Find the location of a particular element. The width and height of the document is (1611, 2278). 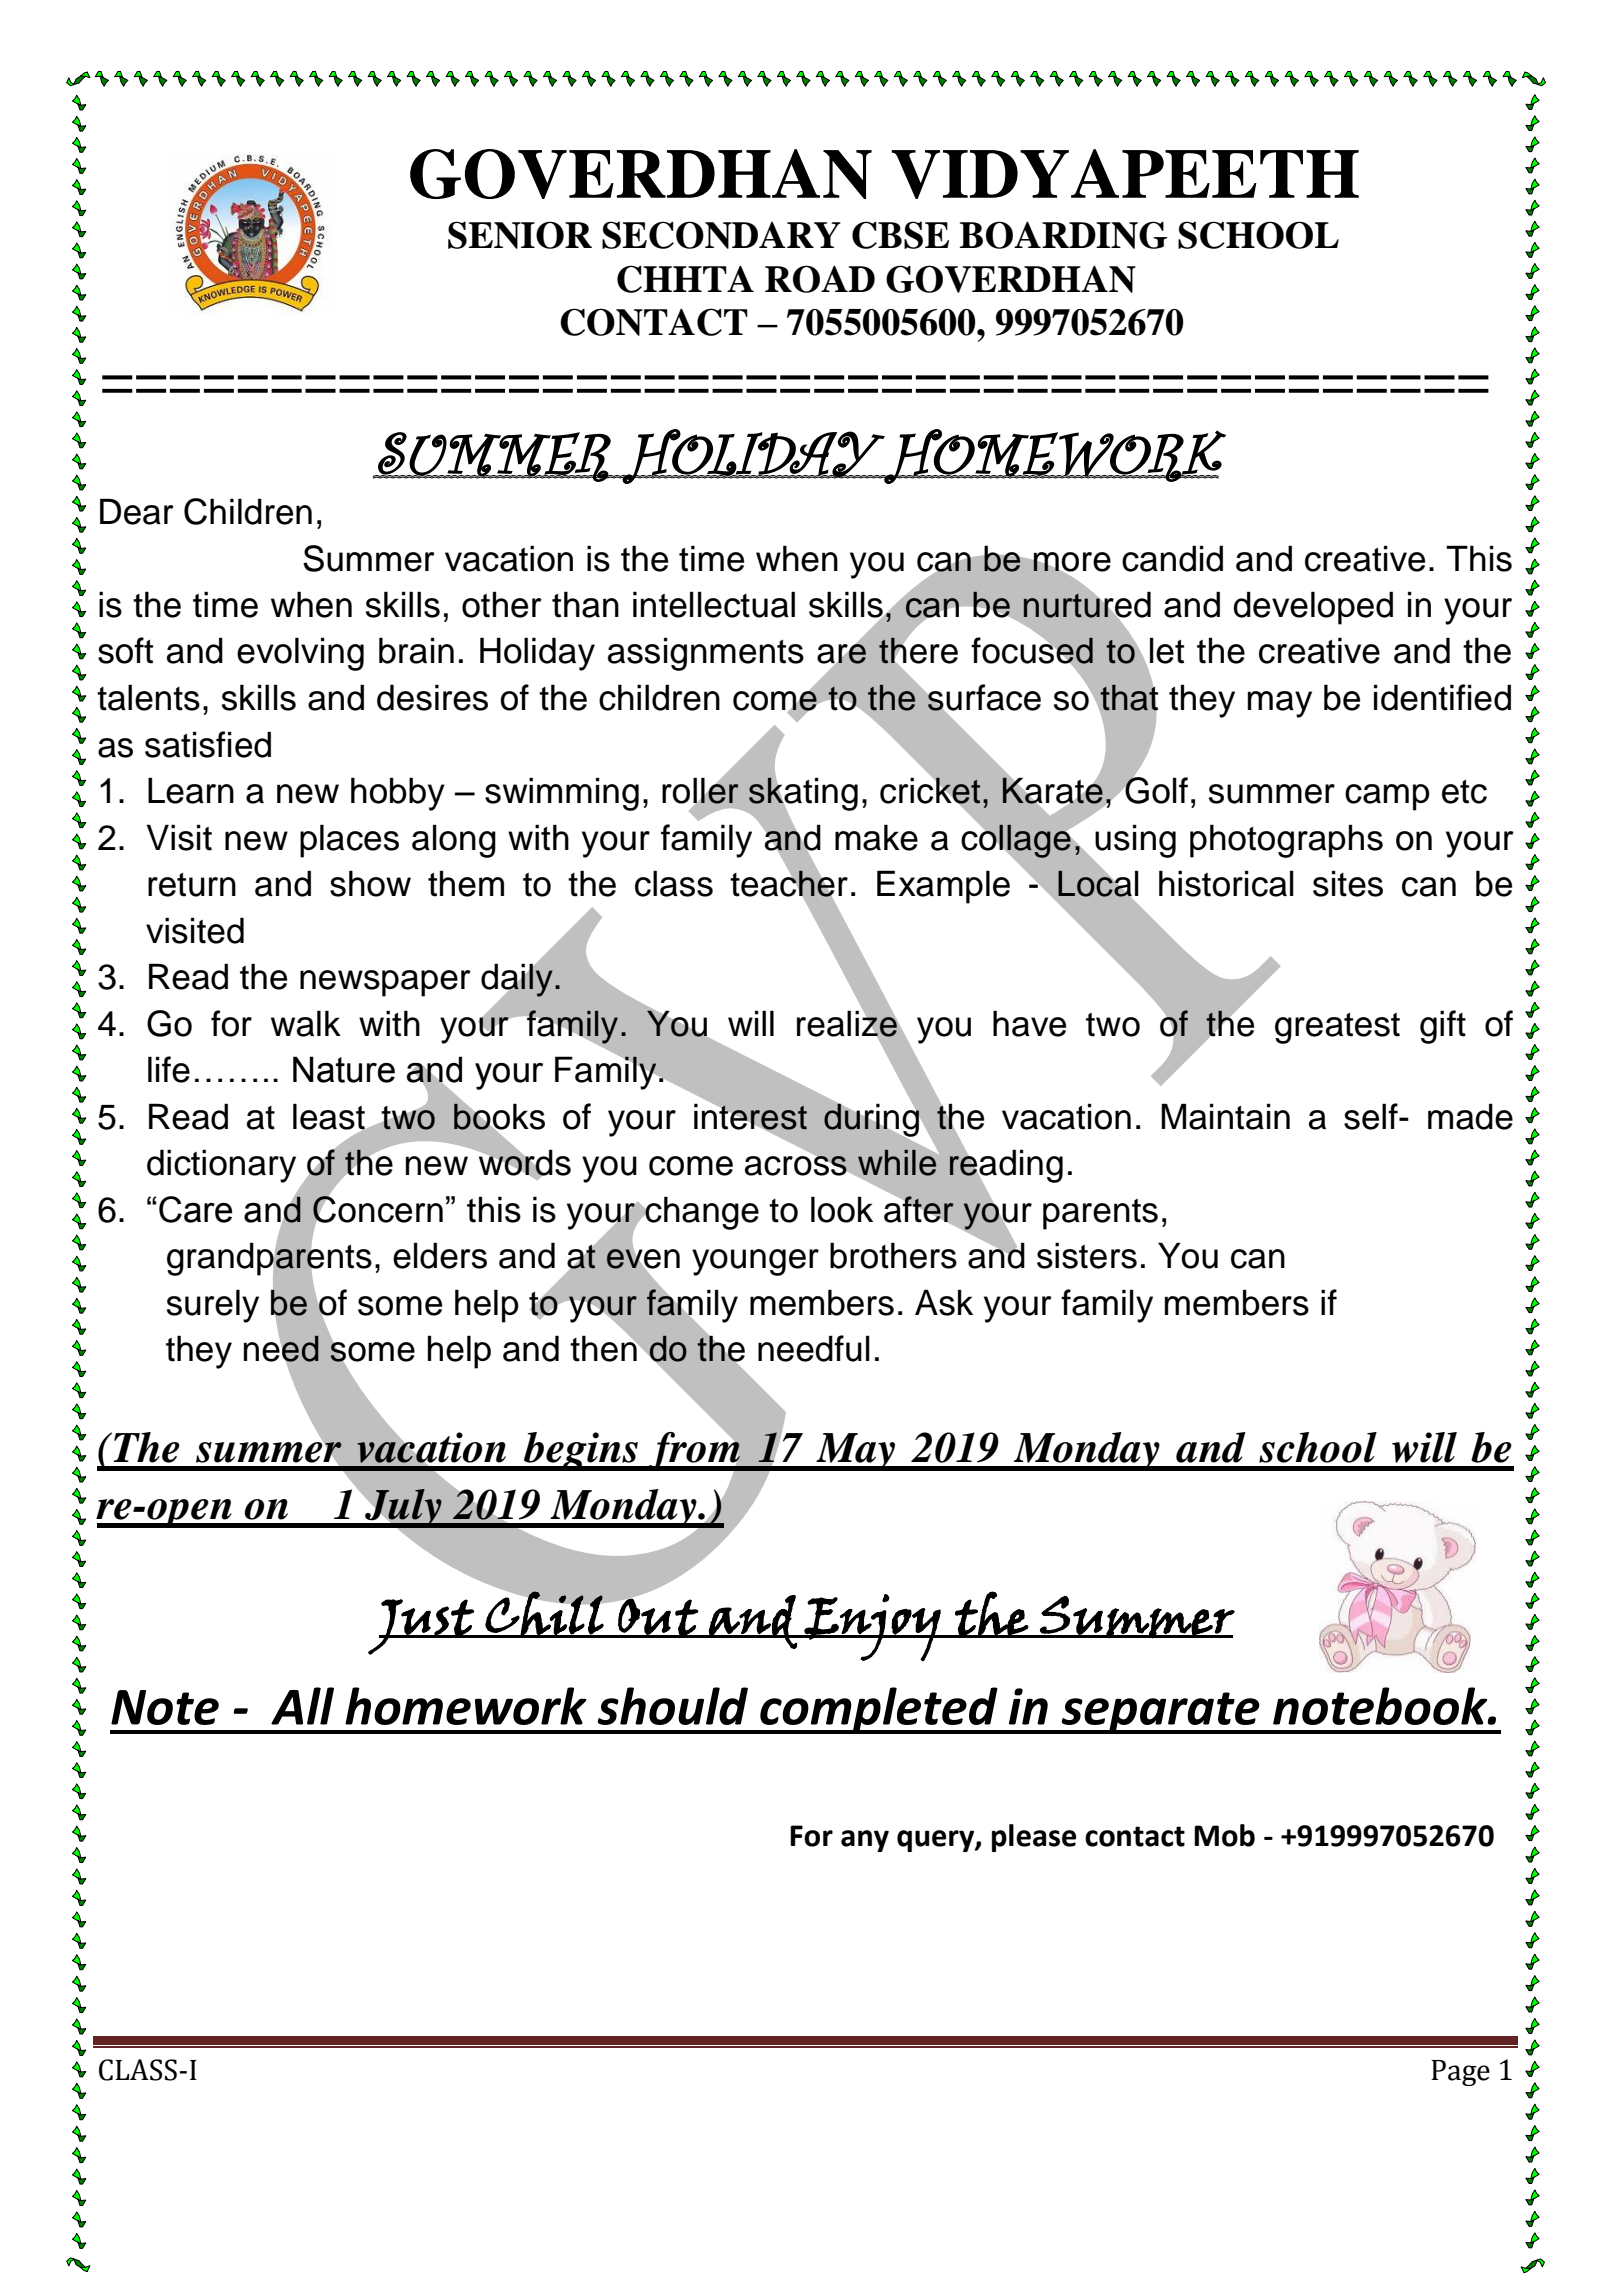

All is located at coordinates (302, 1706).
